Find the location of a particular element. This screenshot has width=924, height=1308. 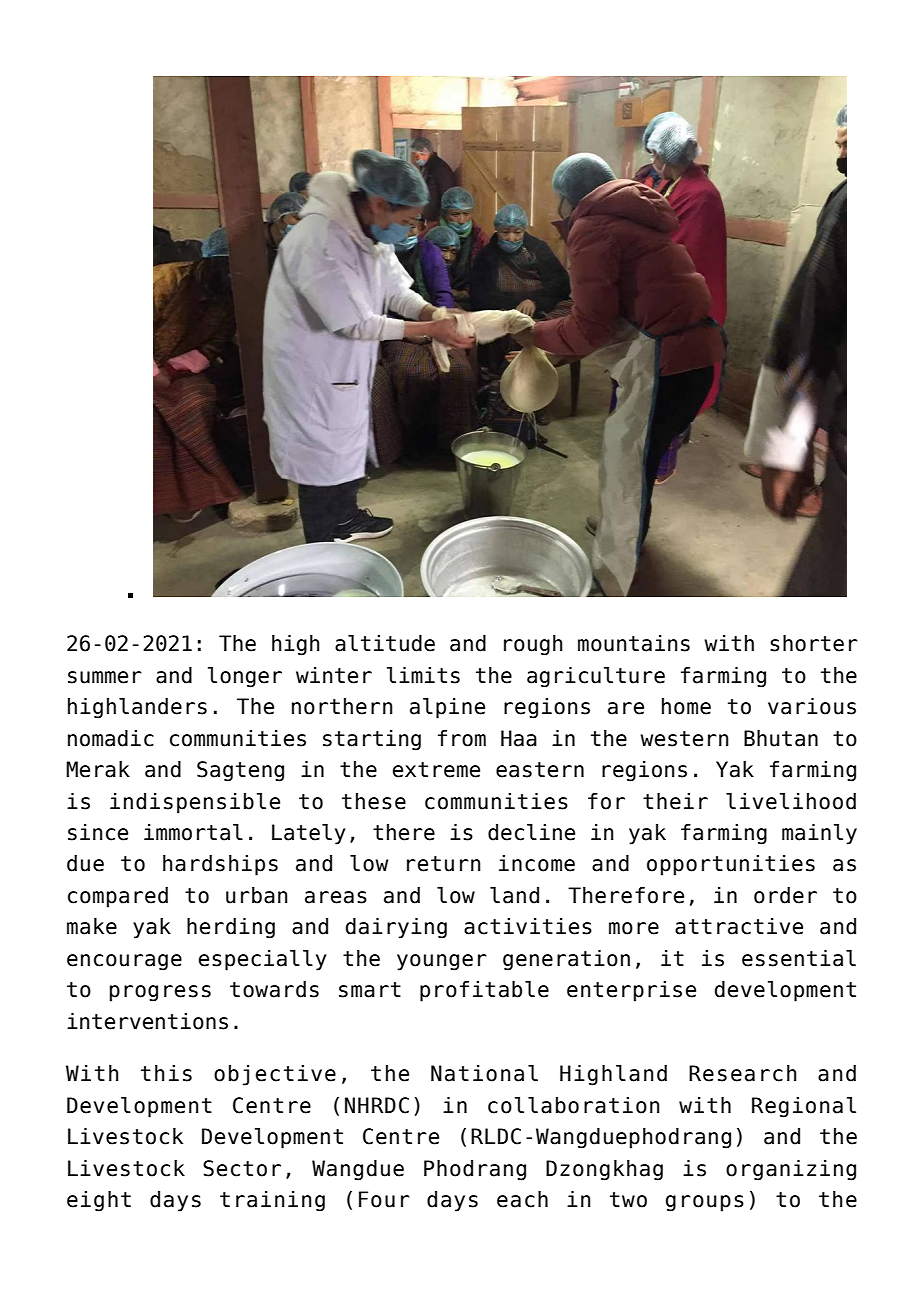

groups is located at coordinates (705, 1203).
